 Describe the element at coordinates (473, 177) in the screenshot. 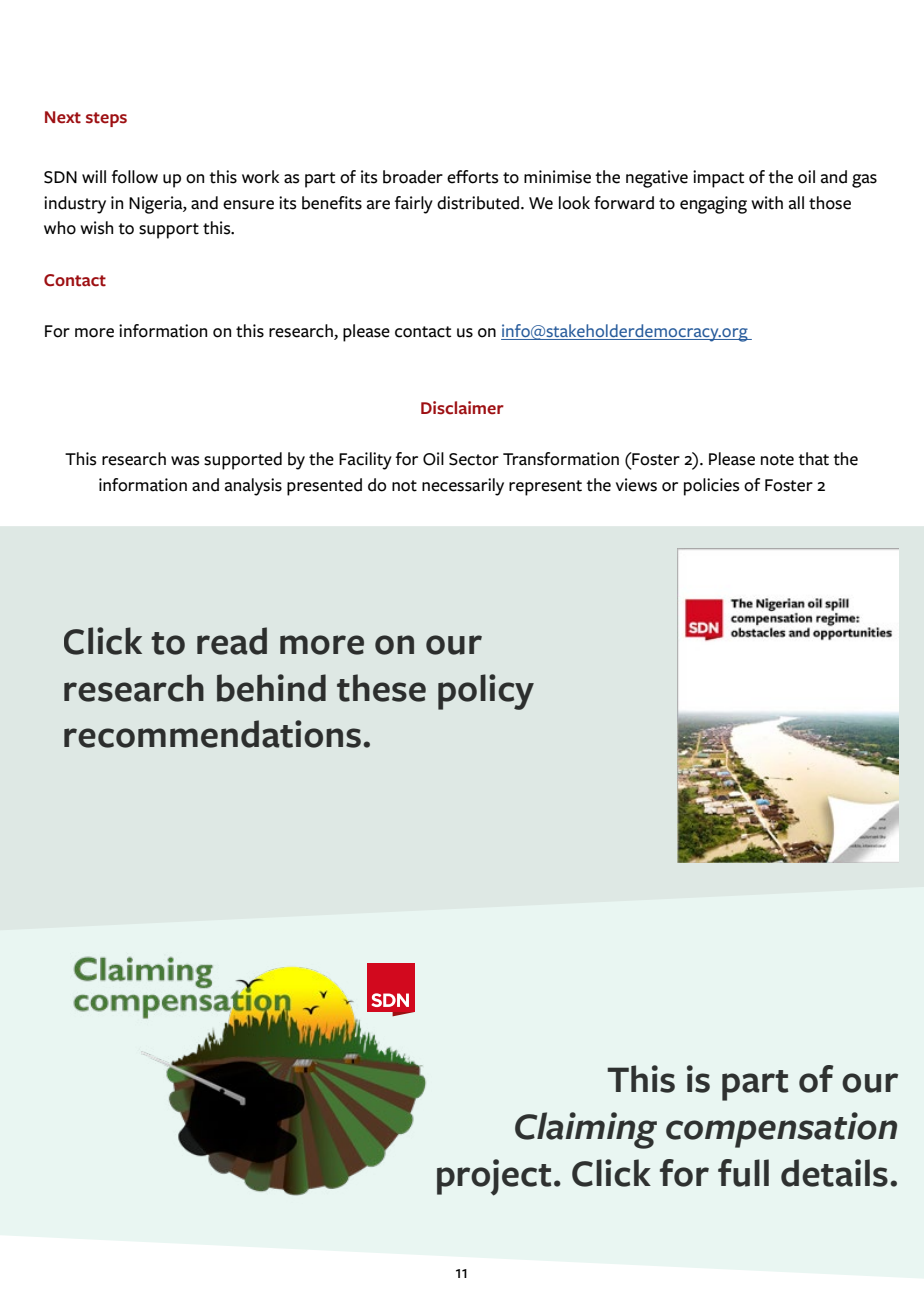

I see `efforts` at that location.
